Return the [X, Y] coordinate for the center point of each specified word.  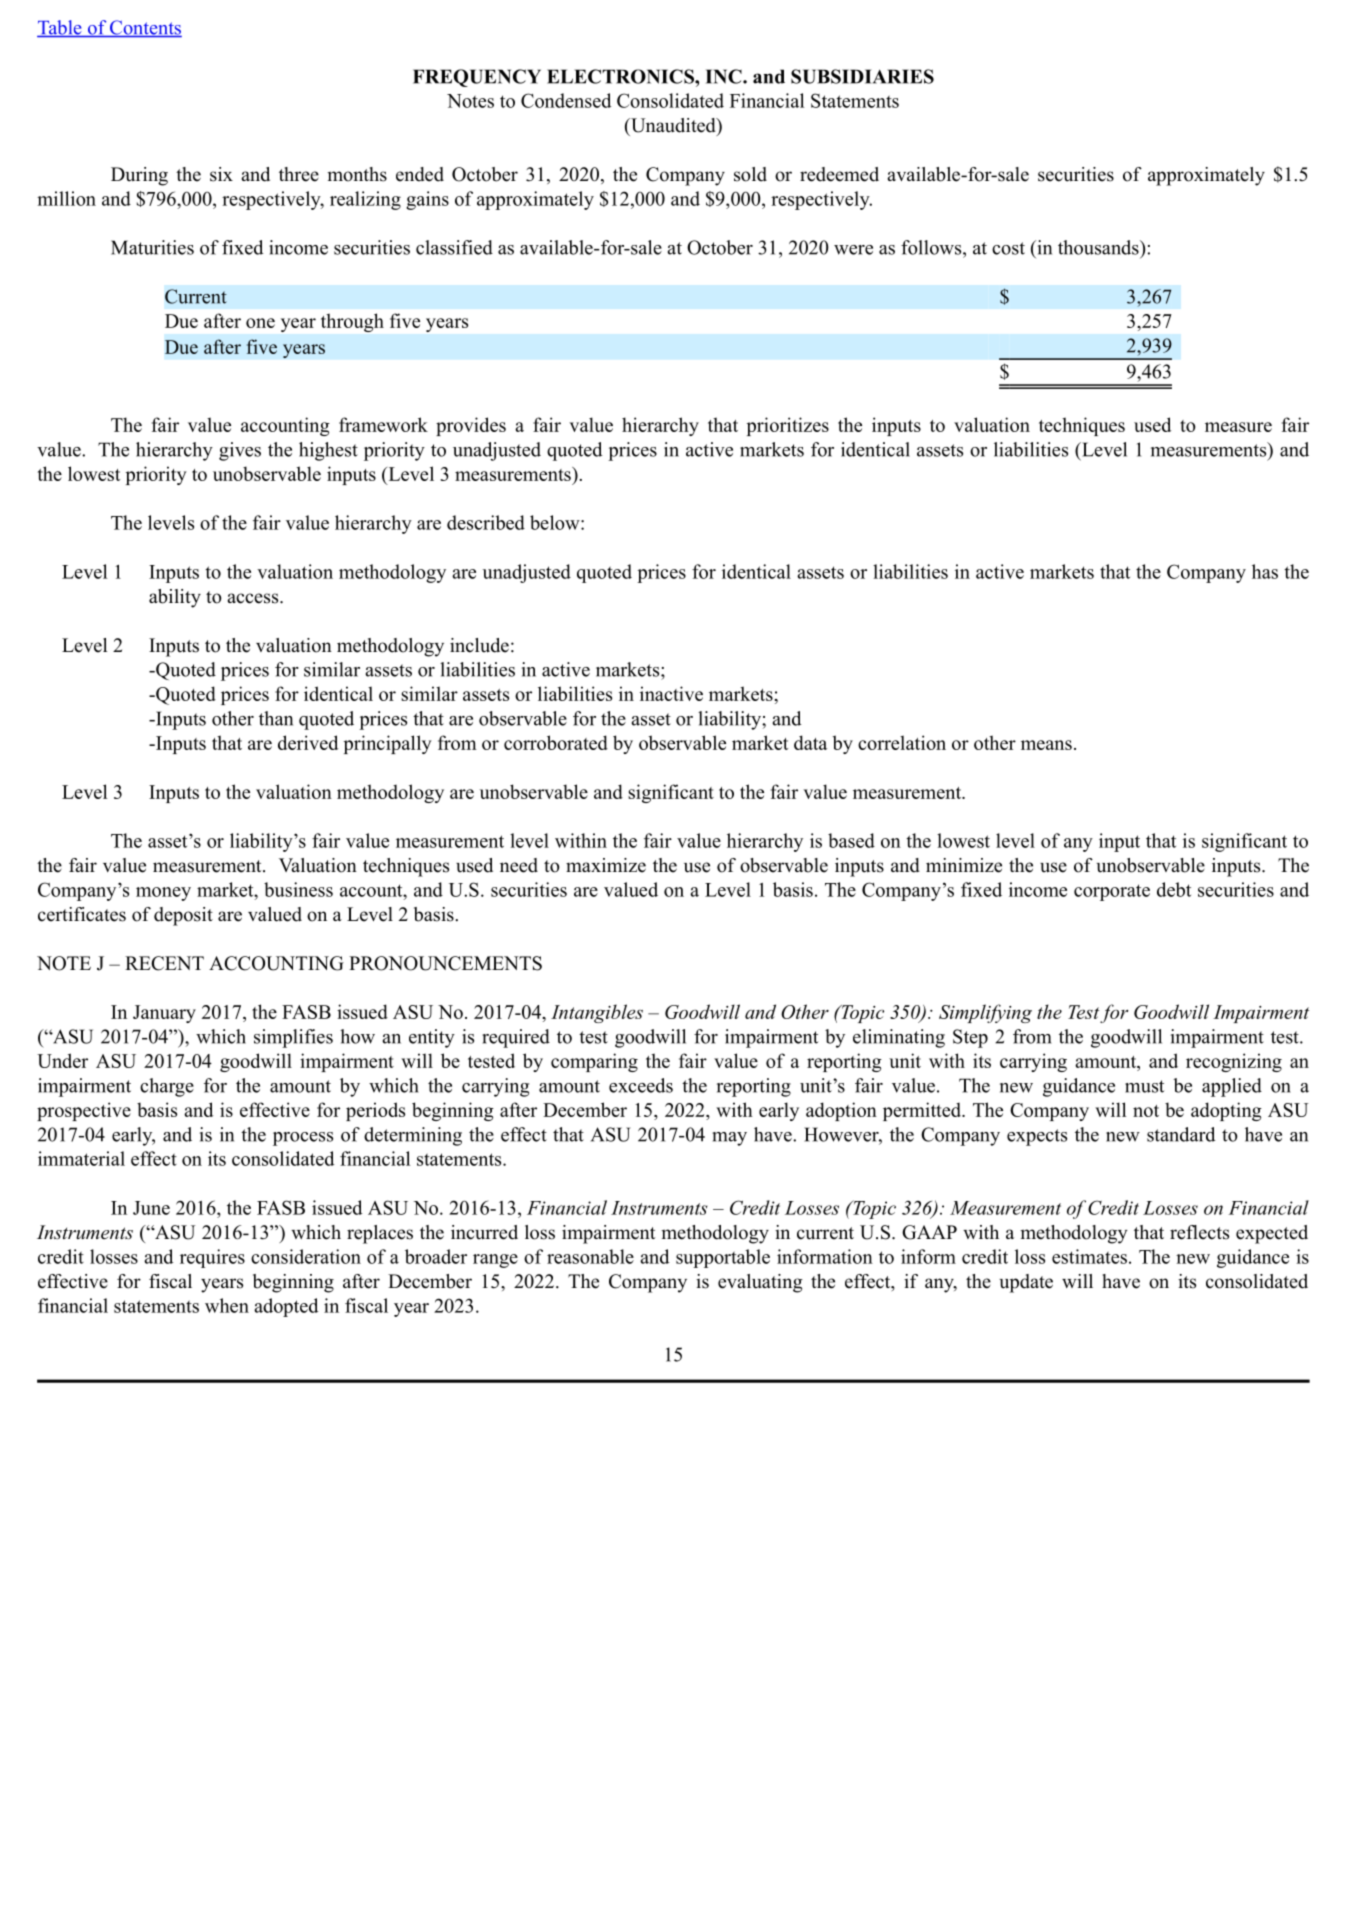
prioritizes [788, 426]
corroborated [556, 742]
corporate [1112, 892]
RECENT [164, 963]
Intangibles [597, 1013]
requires [212, 1258]
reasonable [590, 1256]
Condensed [566, 100]
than [276, 718]
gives [240, 451]
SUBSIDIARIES [862, 76]
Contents [145, 28]
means [1046, 745]
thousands [1099, 247]
